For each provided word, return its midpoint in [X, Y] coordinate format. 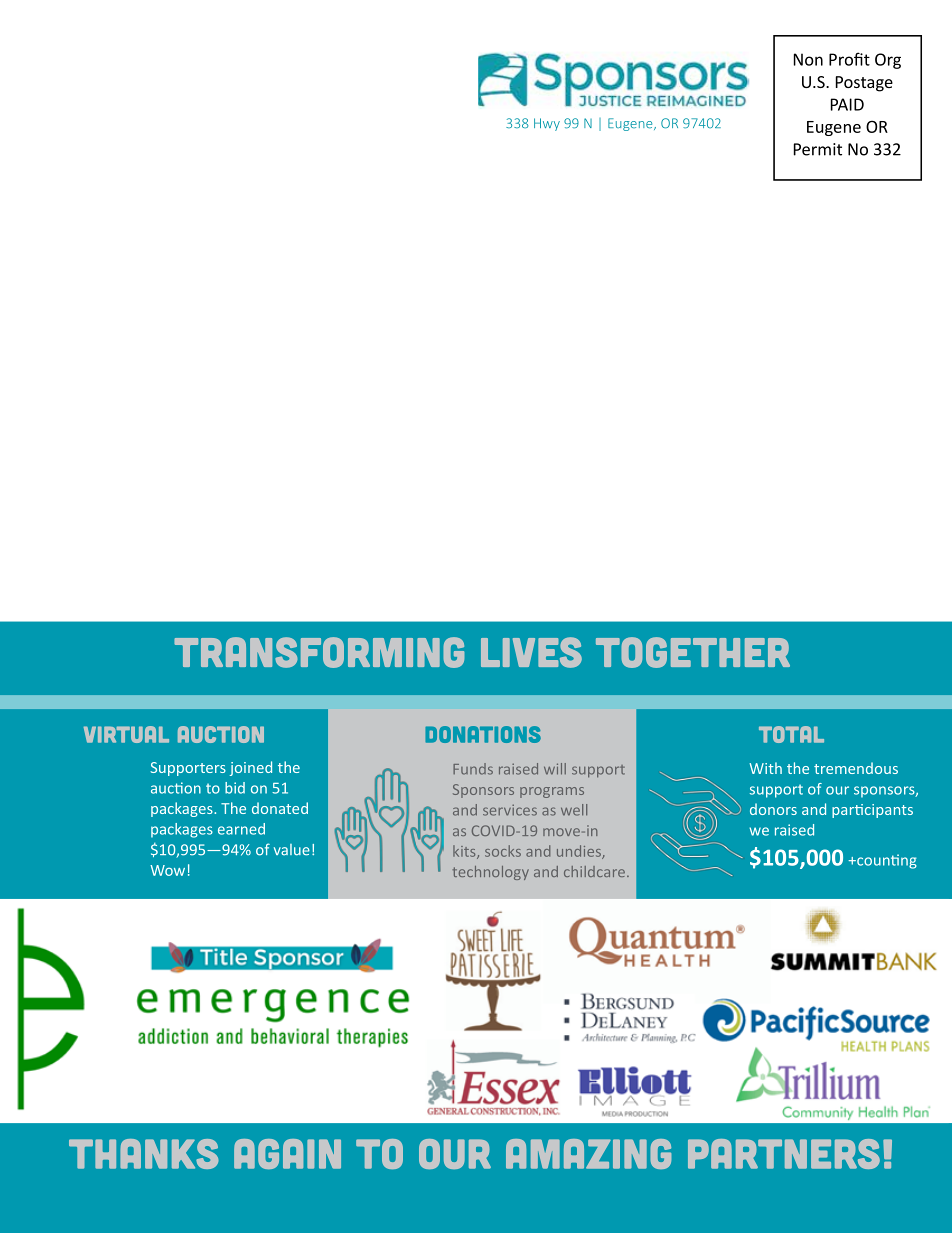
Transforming [319, 652]
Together [693, 652]
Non [808, 59]
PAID [847, 104]
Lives [531, 652]
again [287, 1154]
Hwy [547, 124]
